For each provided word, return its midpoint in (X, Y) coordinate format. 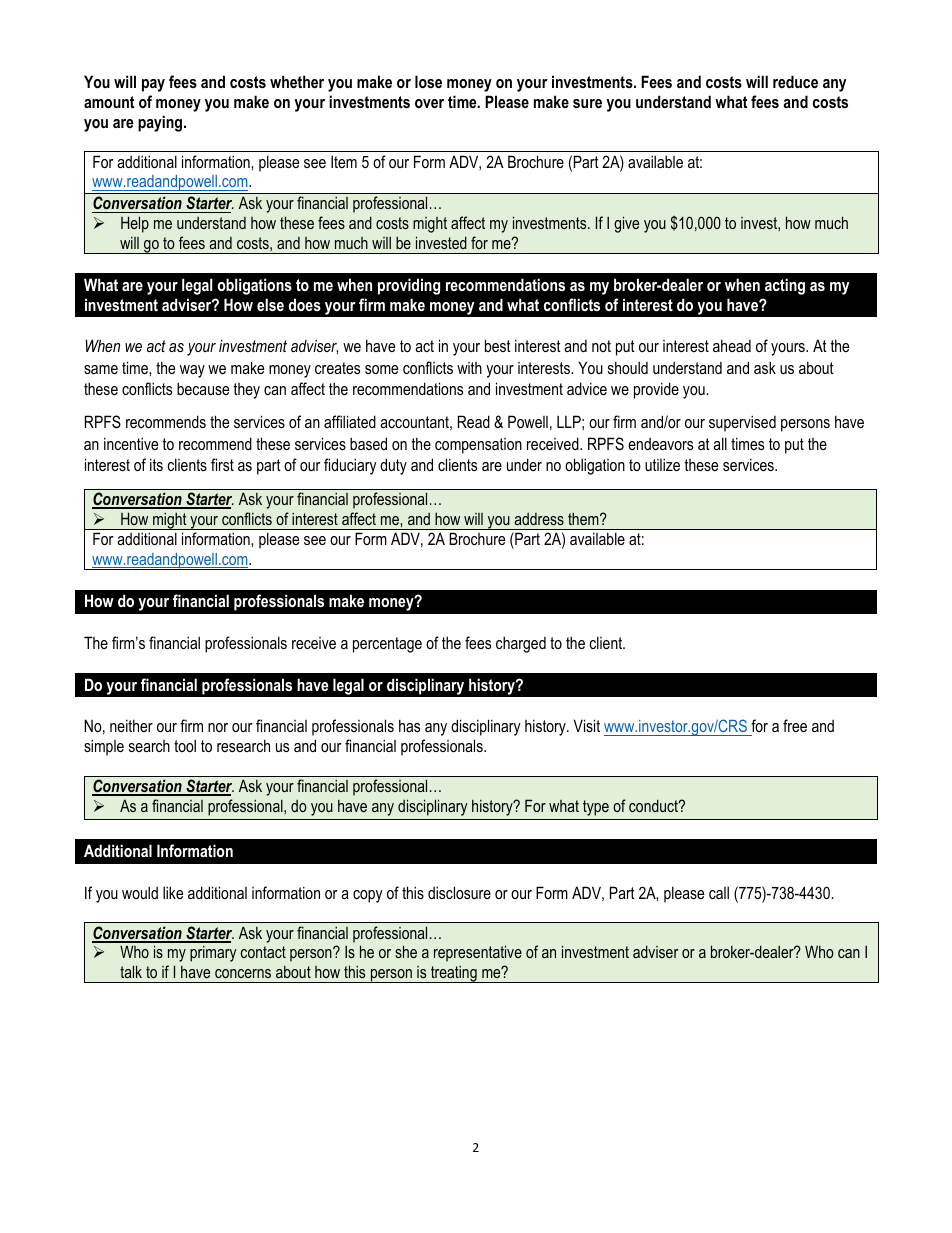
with (469, 368)
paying (161, 123)
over (429, 103)
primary (213, 954)
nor (218, 727)
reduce (795, 81)
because (203, 388)
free (795, 725)
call (719, 892)
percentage (387, 645)
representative (478, 953)
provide (656, 390)
